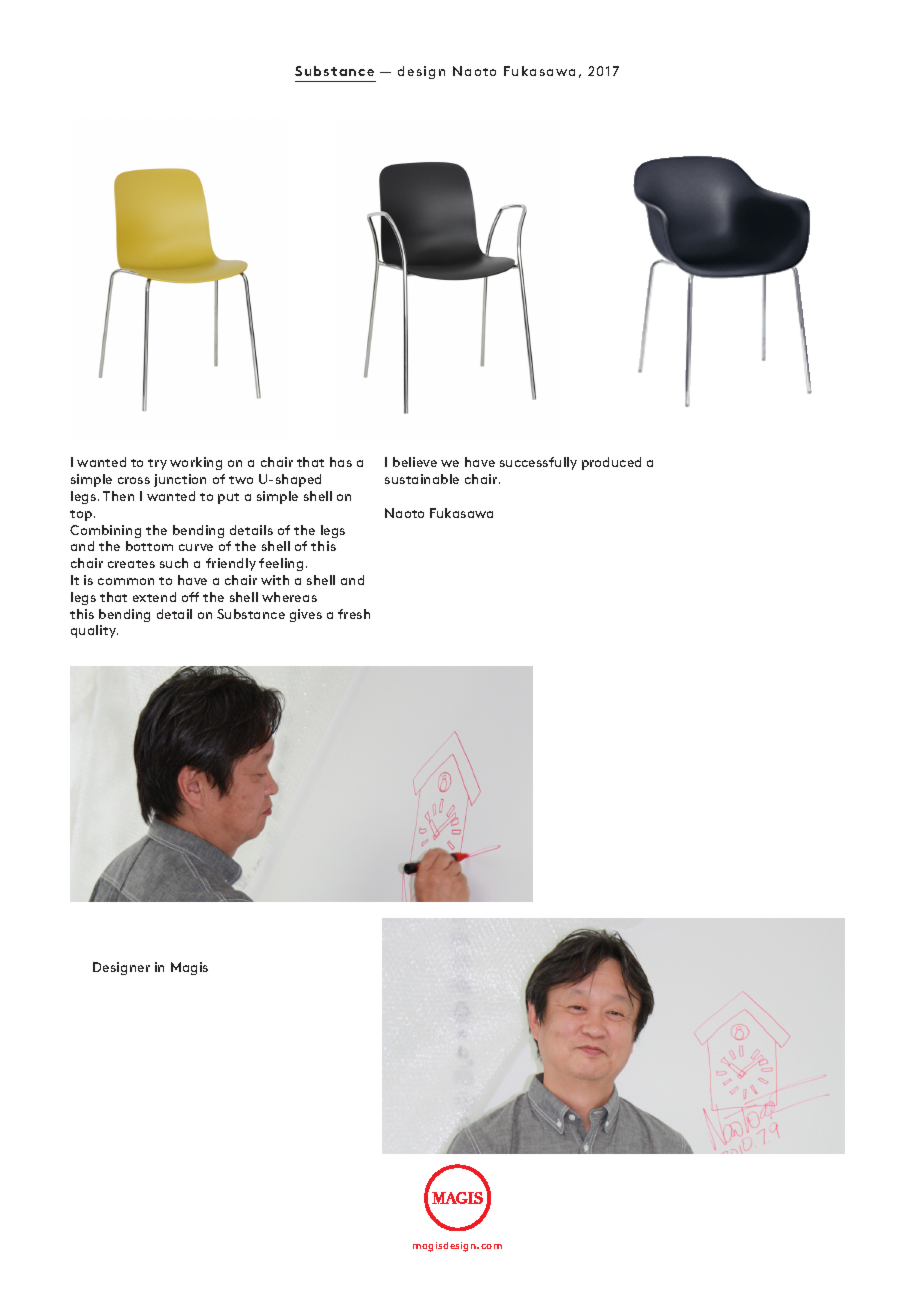 Image resolution: width=924 pixels, height=1308 pixels. Describe the element at coordinates (275, 580) in the page. I see `with` at that location.
